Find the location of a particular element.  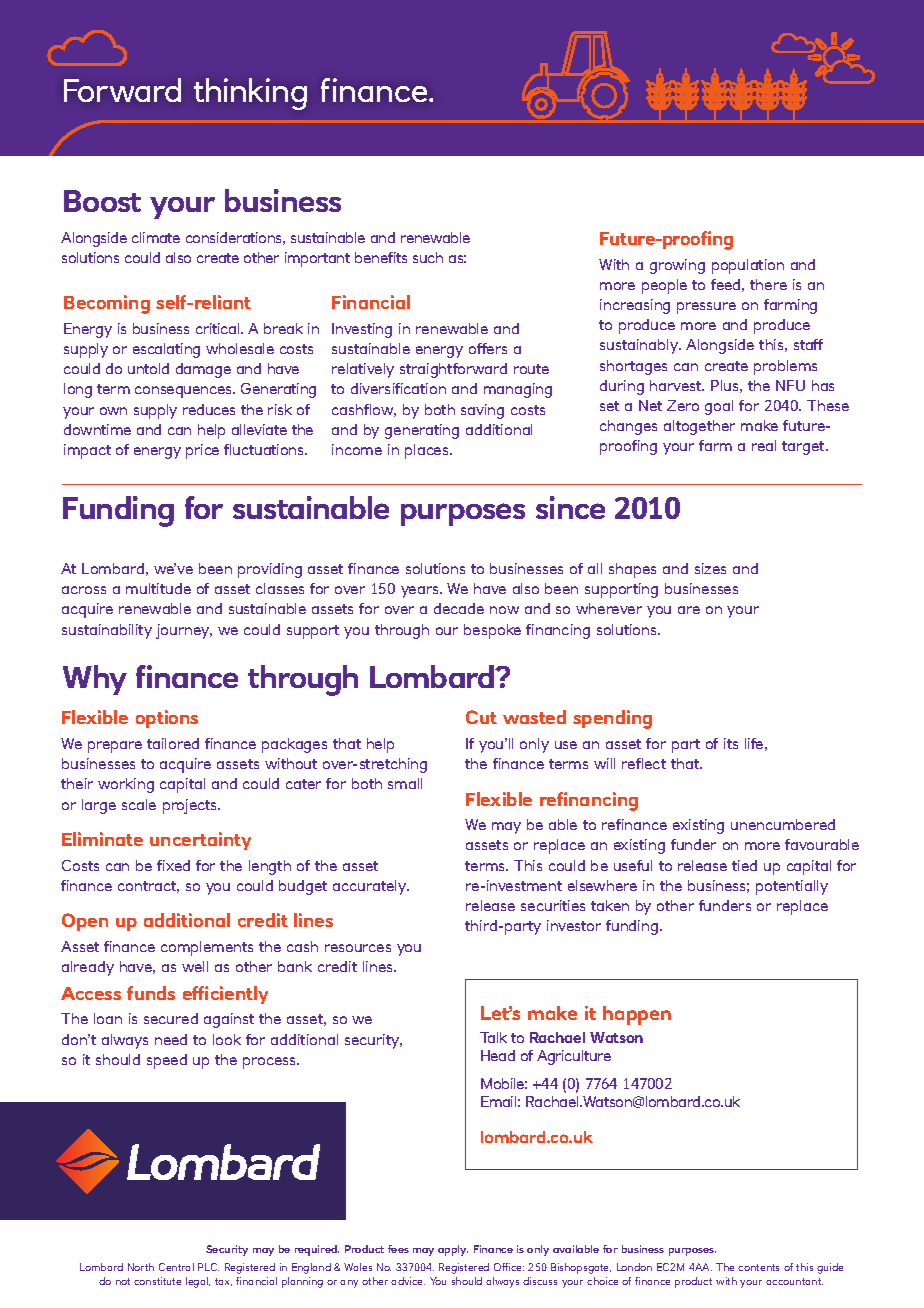

Central is located at coordinates (176, 1267).
